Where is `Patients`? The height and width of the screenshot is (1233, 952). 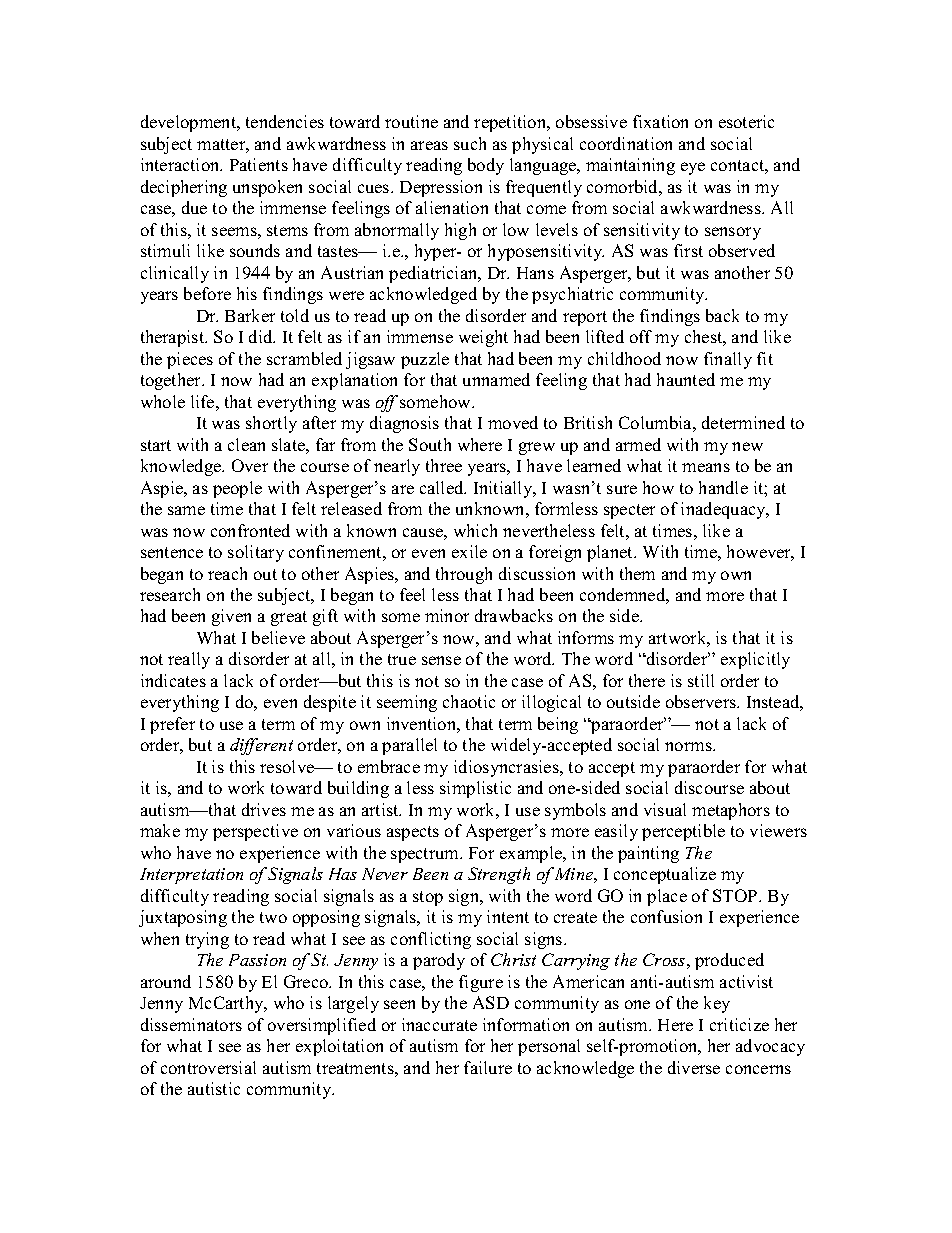
Patients is located at coordinates (259, 164).
